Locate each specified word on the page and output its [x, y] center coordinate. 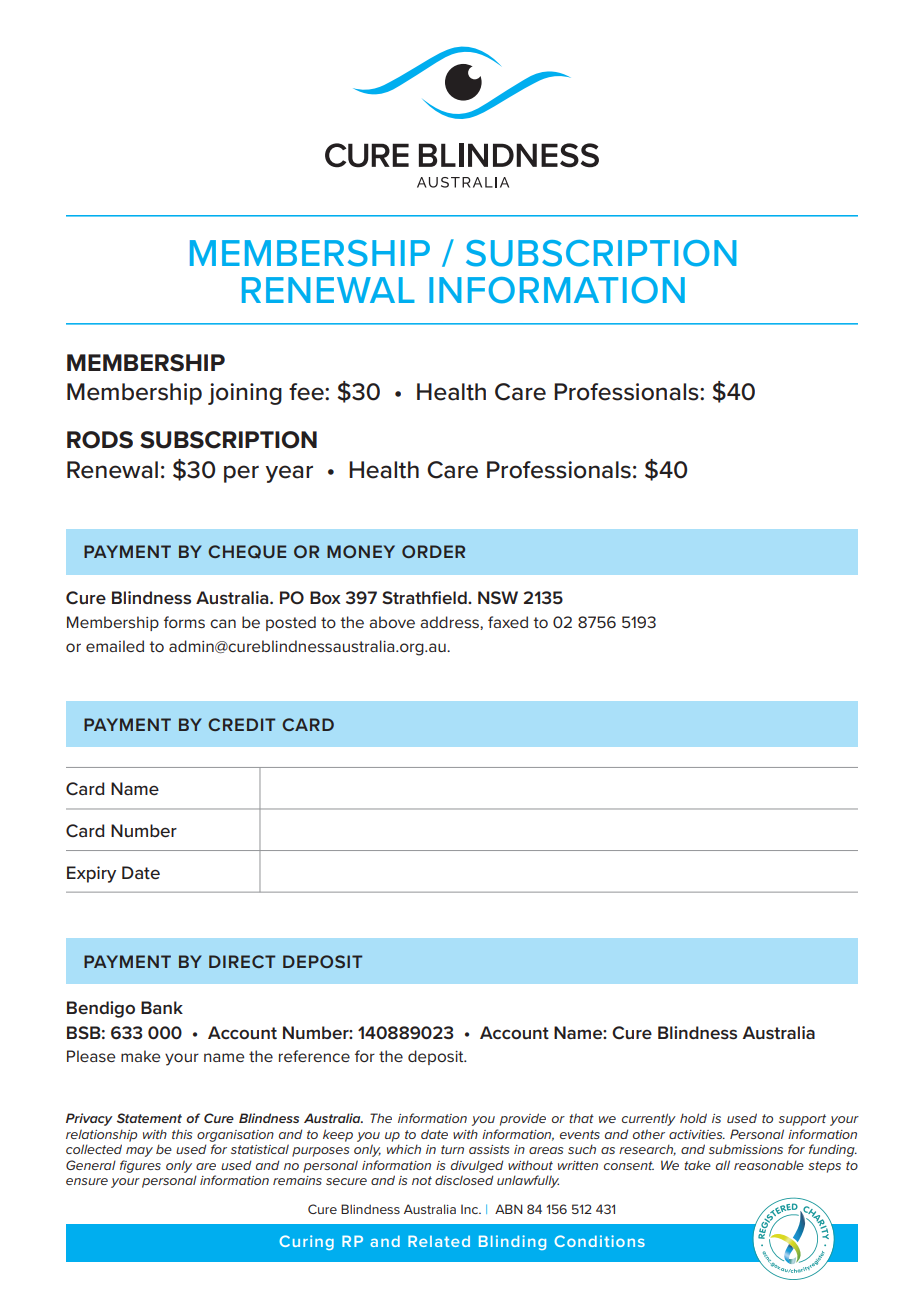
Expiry [91, 874]
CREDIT [241, 724]
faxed [508, 622]
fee [307, 392]
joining [245, 394]
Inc [470, 1209]
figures [140, 1166]
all [723, 1165]
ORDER [433, 551]
